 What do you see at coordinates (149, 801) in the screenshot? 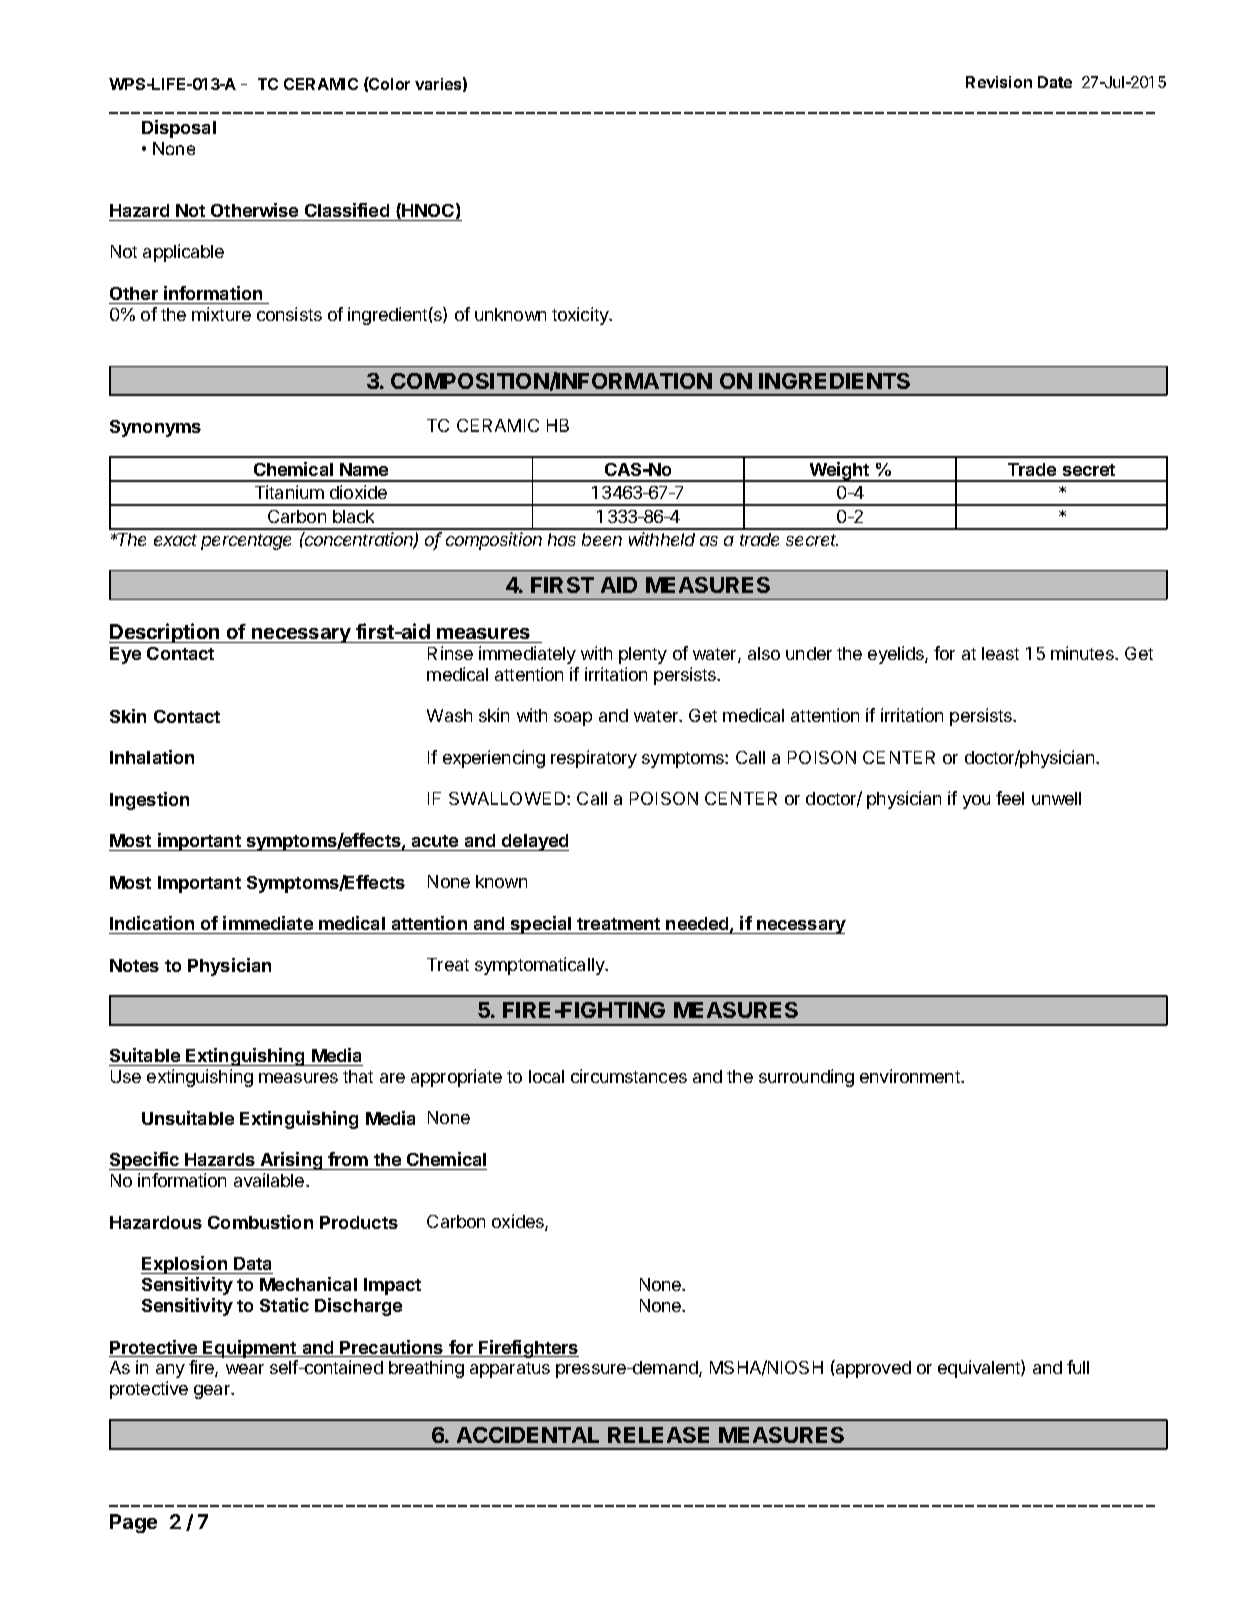
I see `Ingestion` at bounding box center [149, 801].
